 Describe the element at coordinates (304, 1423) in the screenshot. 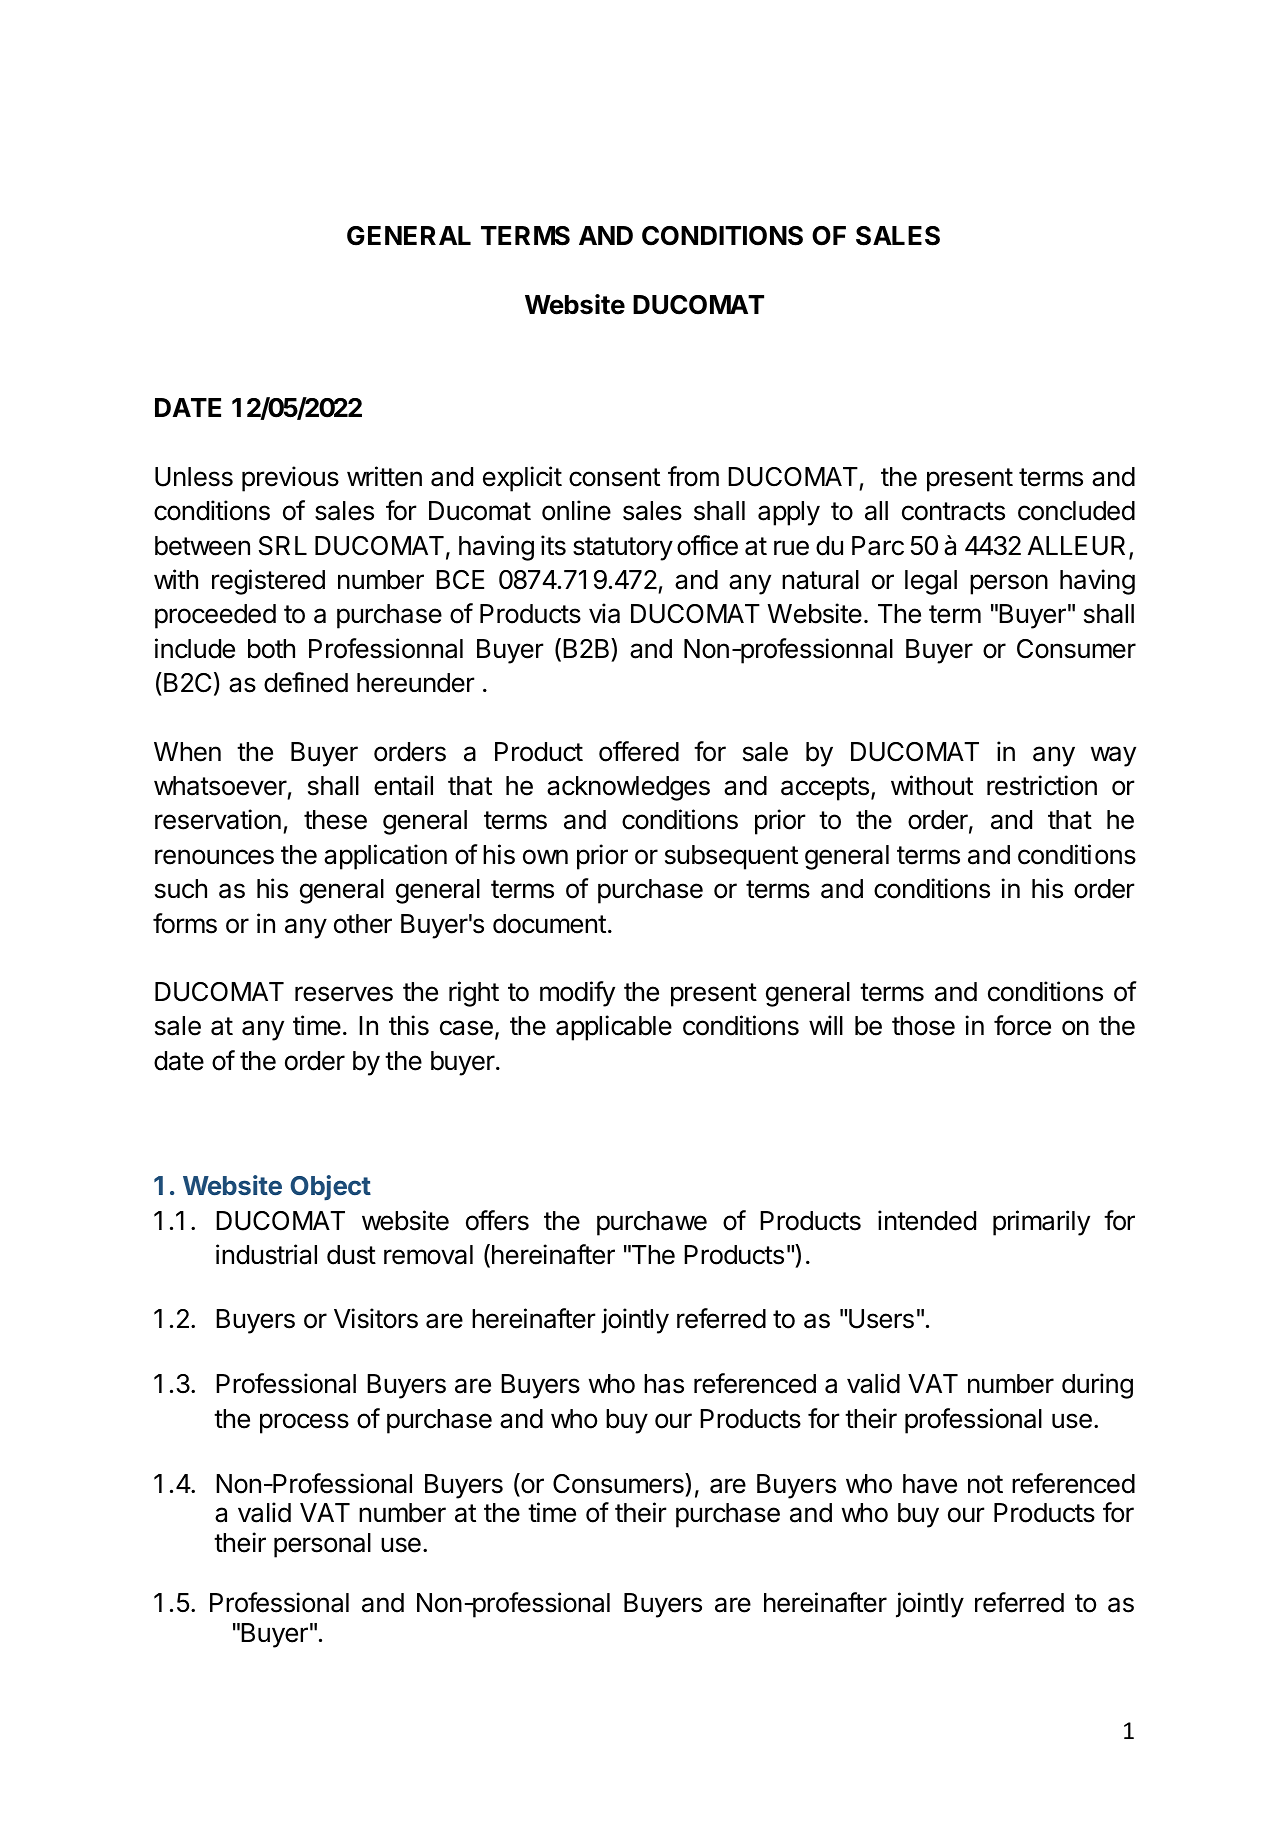

I see `process` at that location.
